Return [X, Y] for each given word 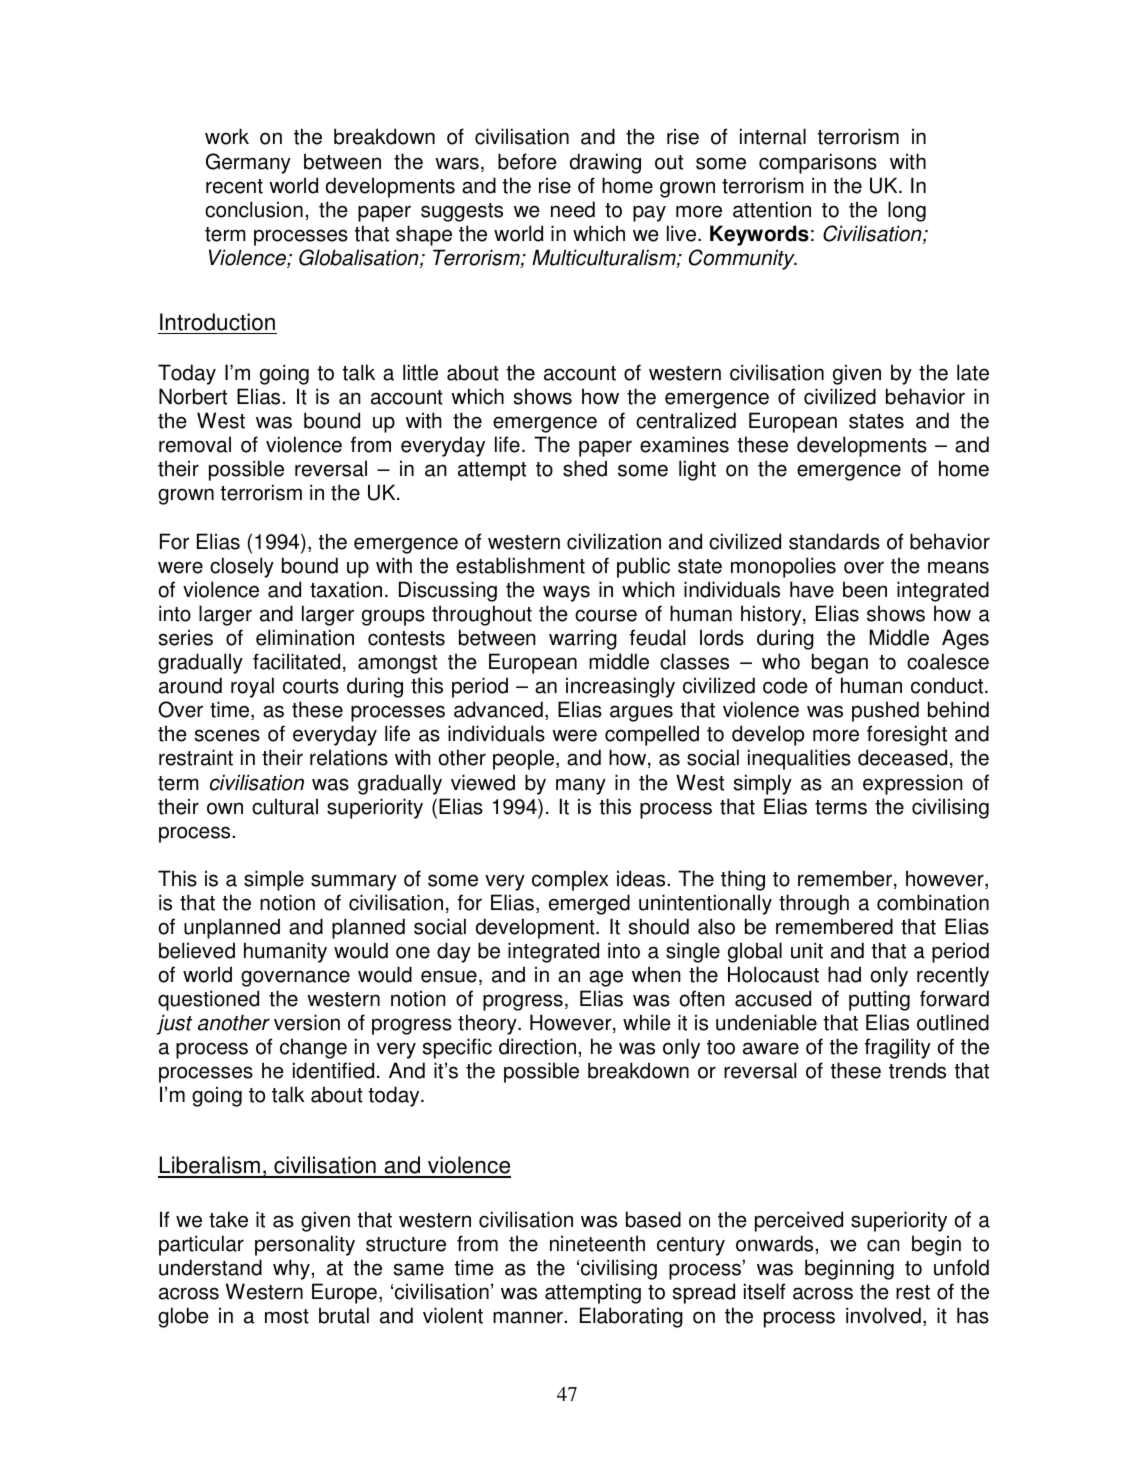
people [523, 759]
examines [684, 444]
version [307, 1022]
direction [537, 1046]
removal [195, 444]
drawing [605, 163]
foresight [907, 735]
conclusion [254, 209]
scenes [227, 735]
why [291, 1269]
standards [834, 541]
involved [883, 1315]
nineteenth [597, 1243]
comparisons [818, 163]
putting [879, 1000]
